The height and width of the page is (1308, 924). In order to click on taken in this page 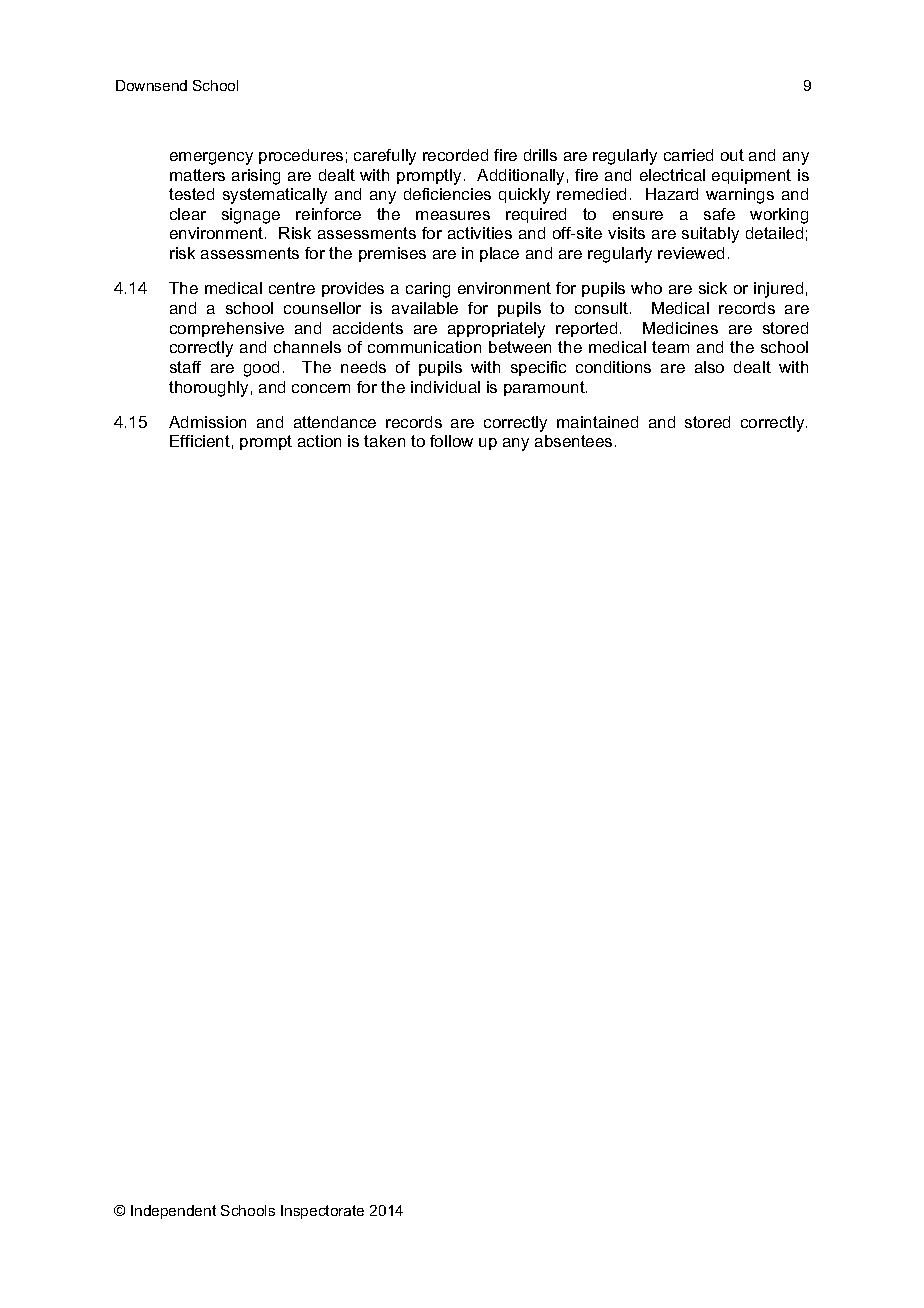, I will do `click(384, 441)`.
